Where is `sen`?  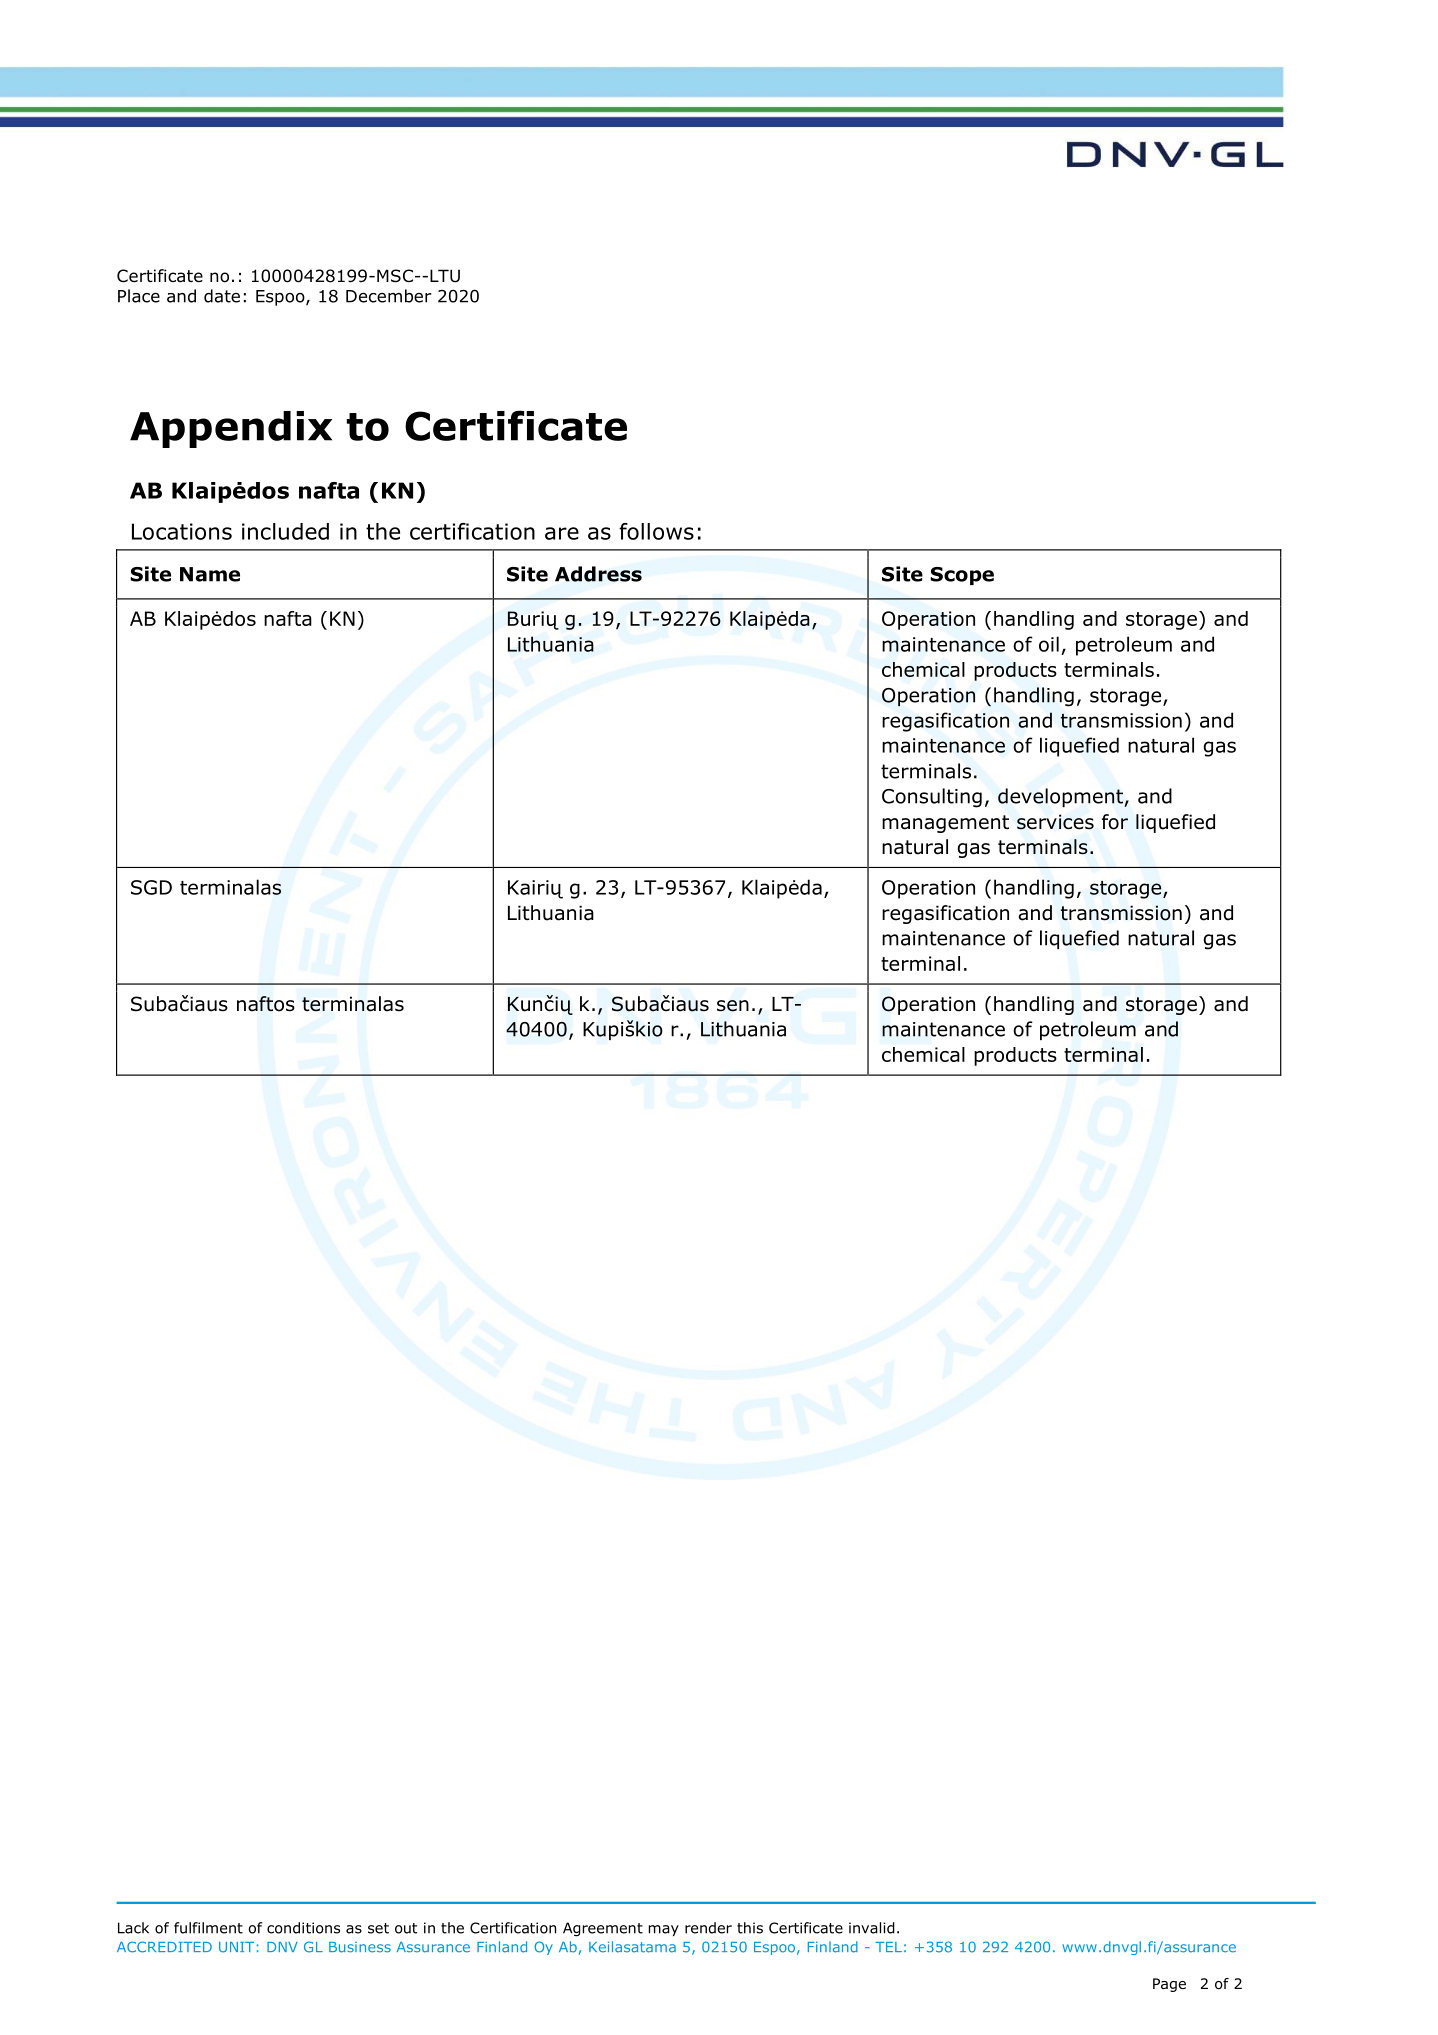 sen is located at coordinates (733, 1006).
